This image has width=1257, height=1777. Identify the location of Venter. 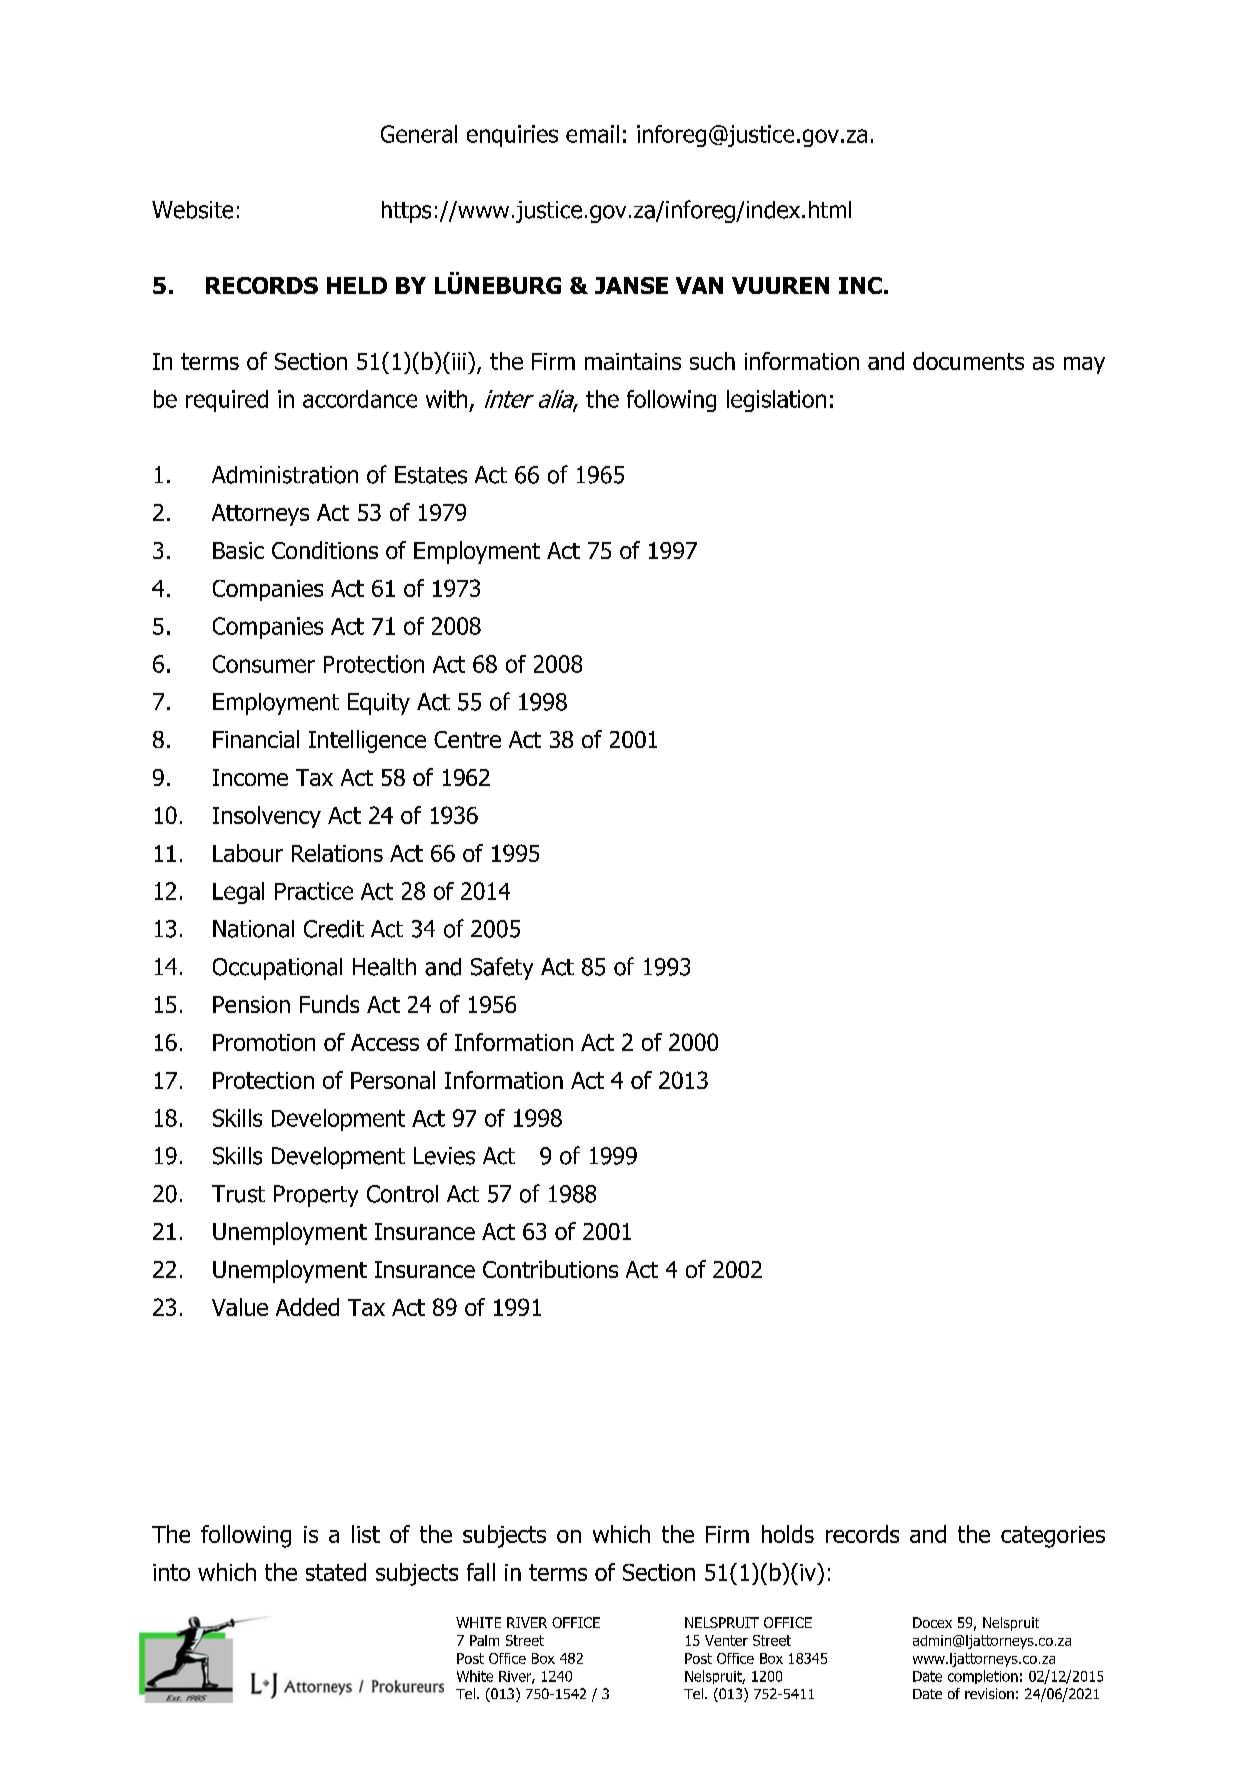
(726, 1640).
